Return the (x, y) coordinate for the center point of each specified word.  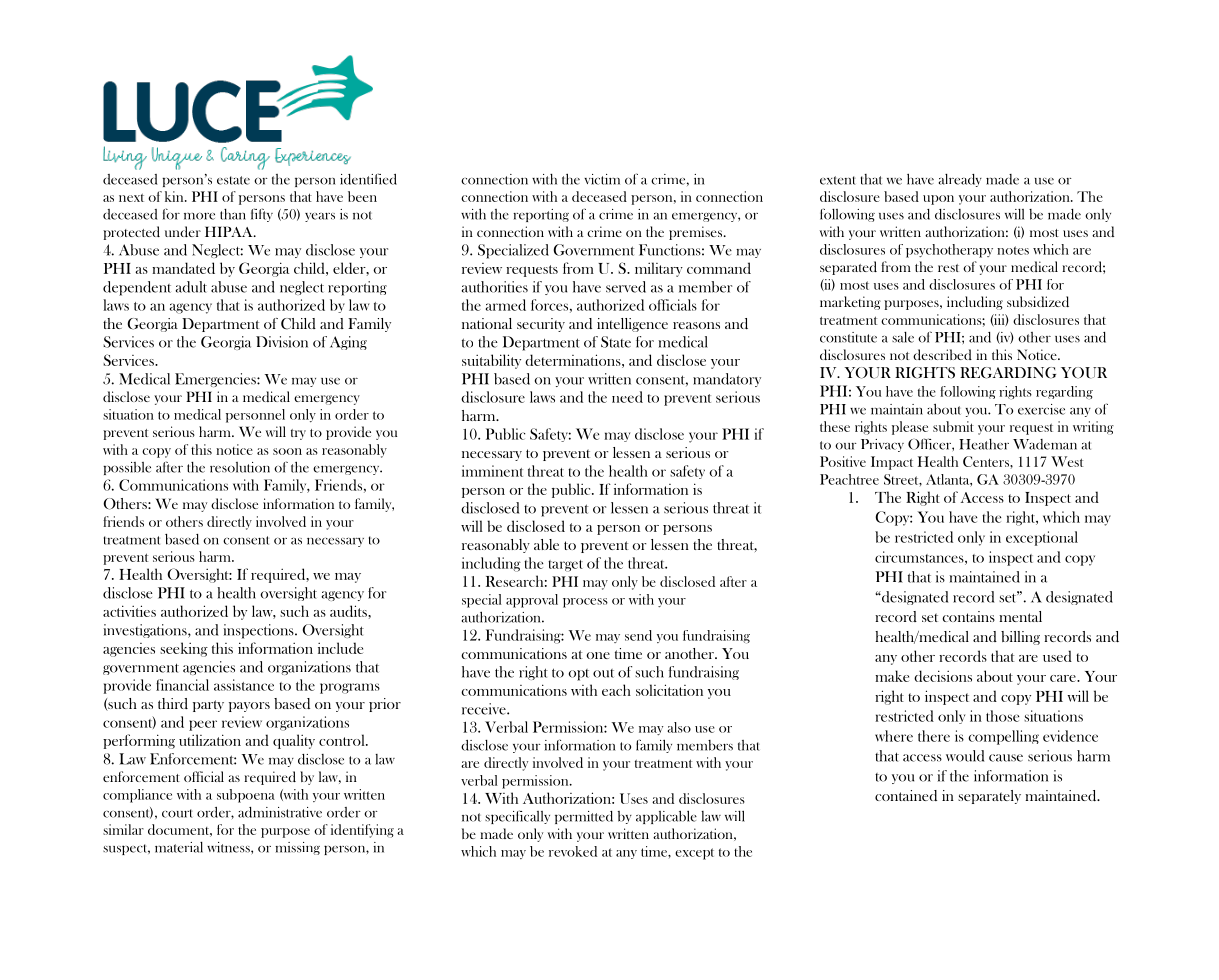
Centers (987, 461)
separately (989, 797)
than (233, 214)
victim (602, 179)
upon (938, 200)
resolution (240, 467)
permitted (584, 817)
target (565, 566)
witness (229, 847)
